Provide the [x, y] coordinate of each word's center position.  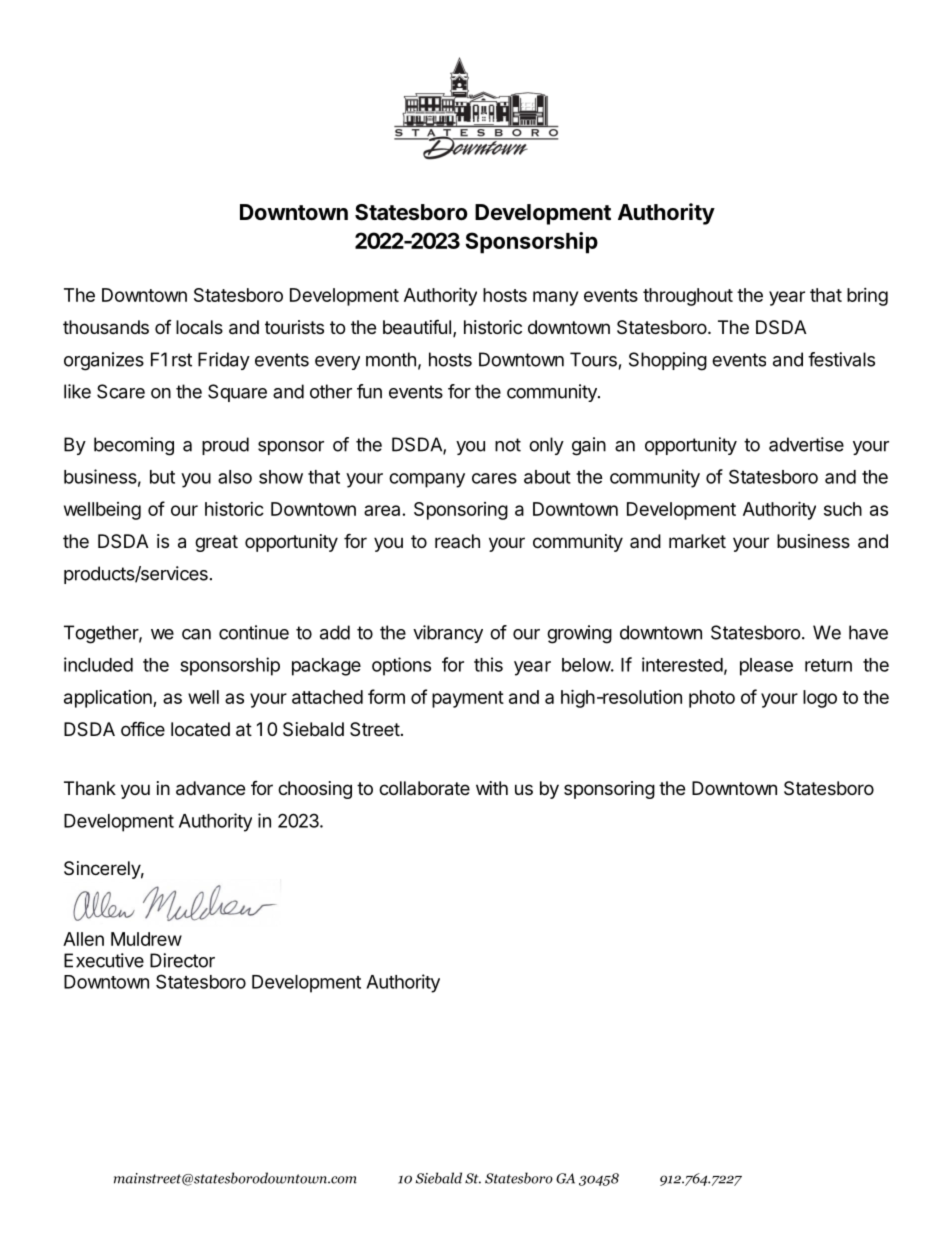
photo [712, 699]
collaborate [424, 788]
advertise [806, 444]
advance [210, 788]
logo [820, 699]
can [196, 634]
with [492, 788]
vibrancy [448, 634]
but [162, 477]
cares [494, 478]
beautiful [417, 327]
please [766, 667]
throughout [688, 297]
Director [182, 960]
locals [199, 327]
